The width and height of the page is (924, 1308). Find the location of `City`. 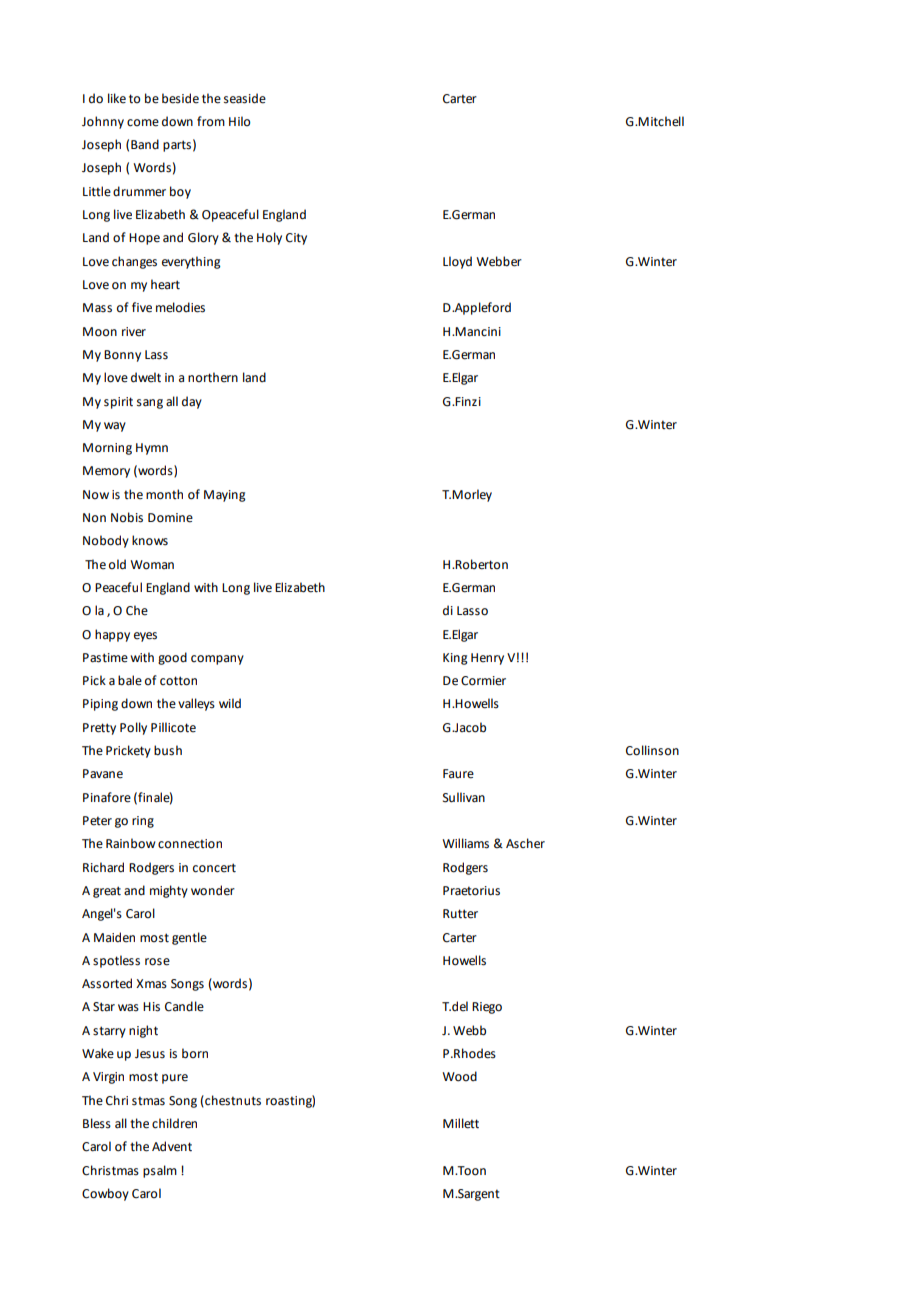

City is located at coordinates (296, 239).
